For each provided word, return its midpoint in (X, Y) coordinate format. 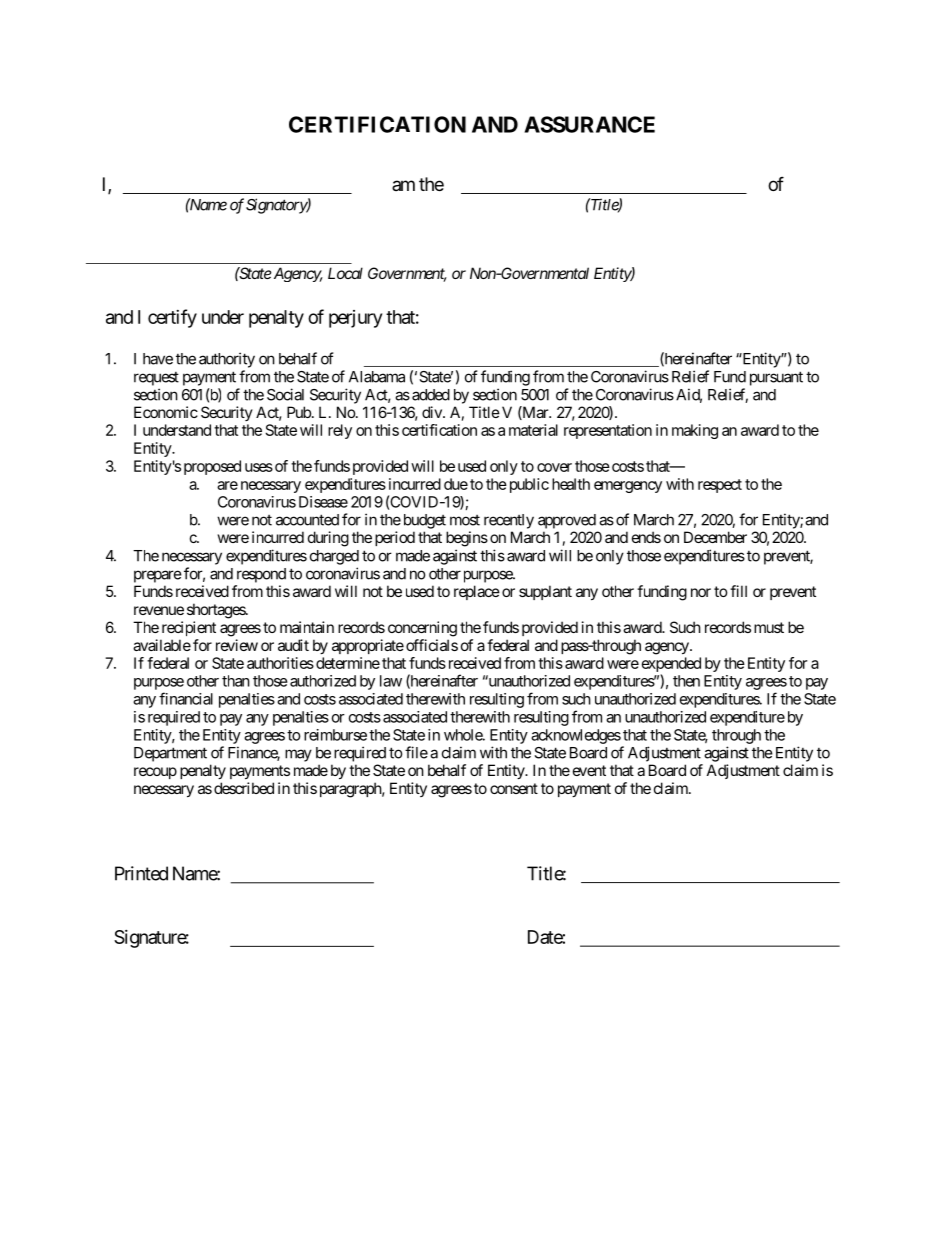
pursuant (776, 378)
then (686, 681)
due (456, 484)
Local (345, 273)
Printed (141, 873)
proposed (212, 467)
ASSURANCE (589, 124)
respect (720, 486)
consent (514, 788)
